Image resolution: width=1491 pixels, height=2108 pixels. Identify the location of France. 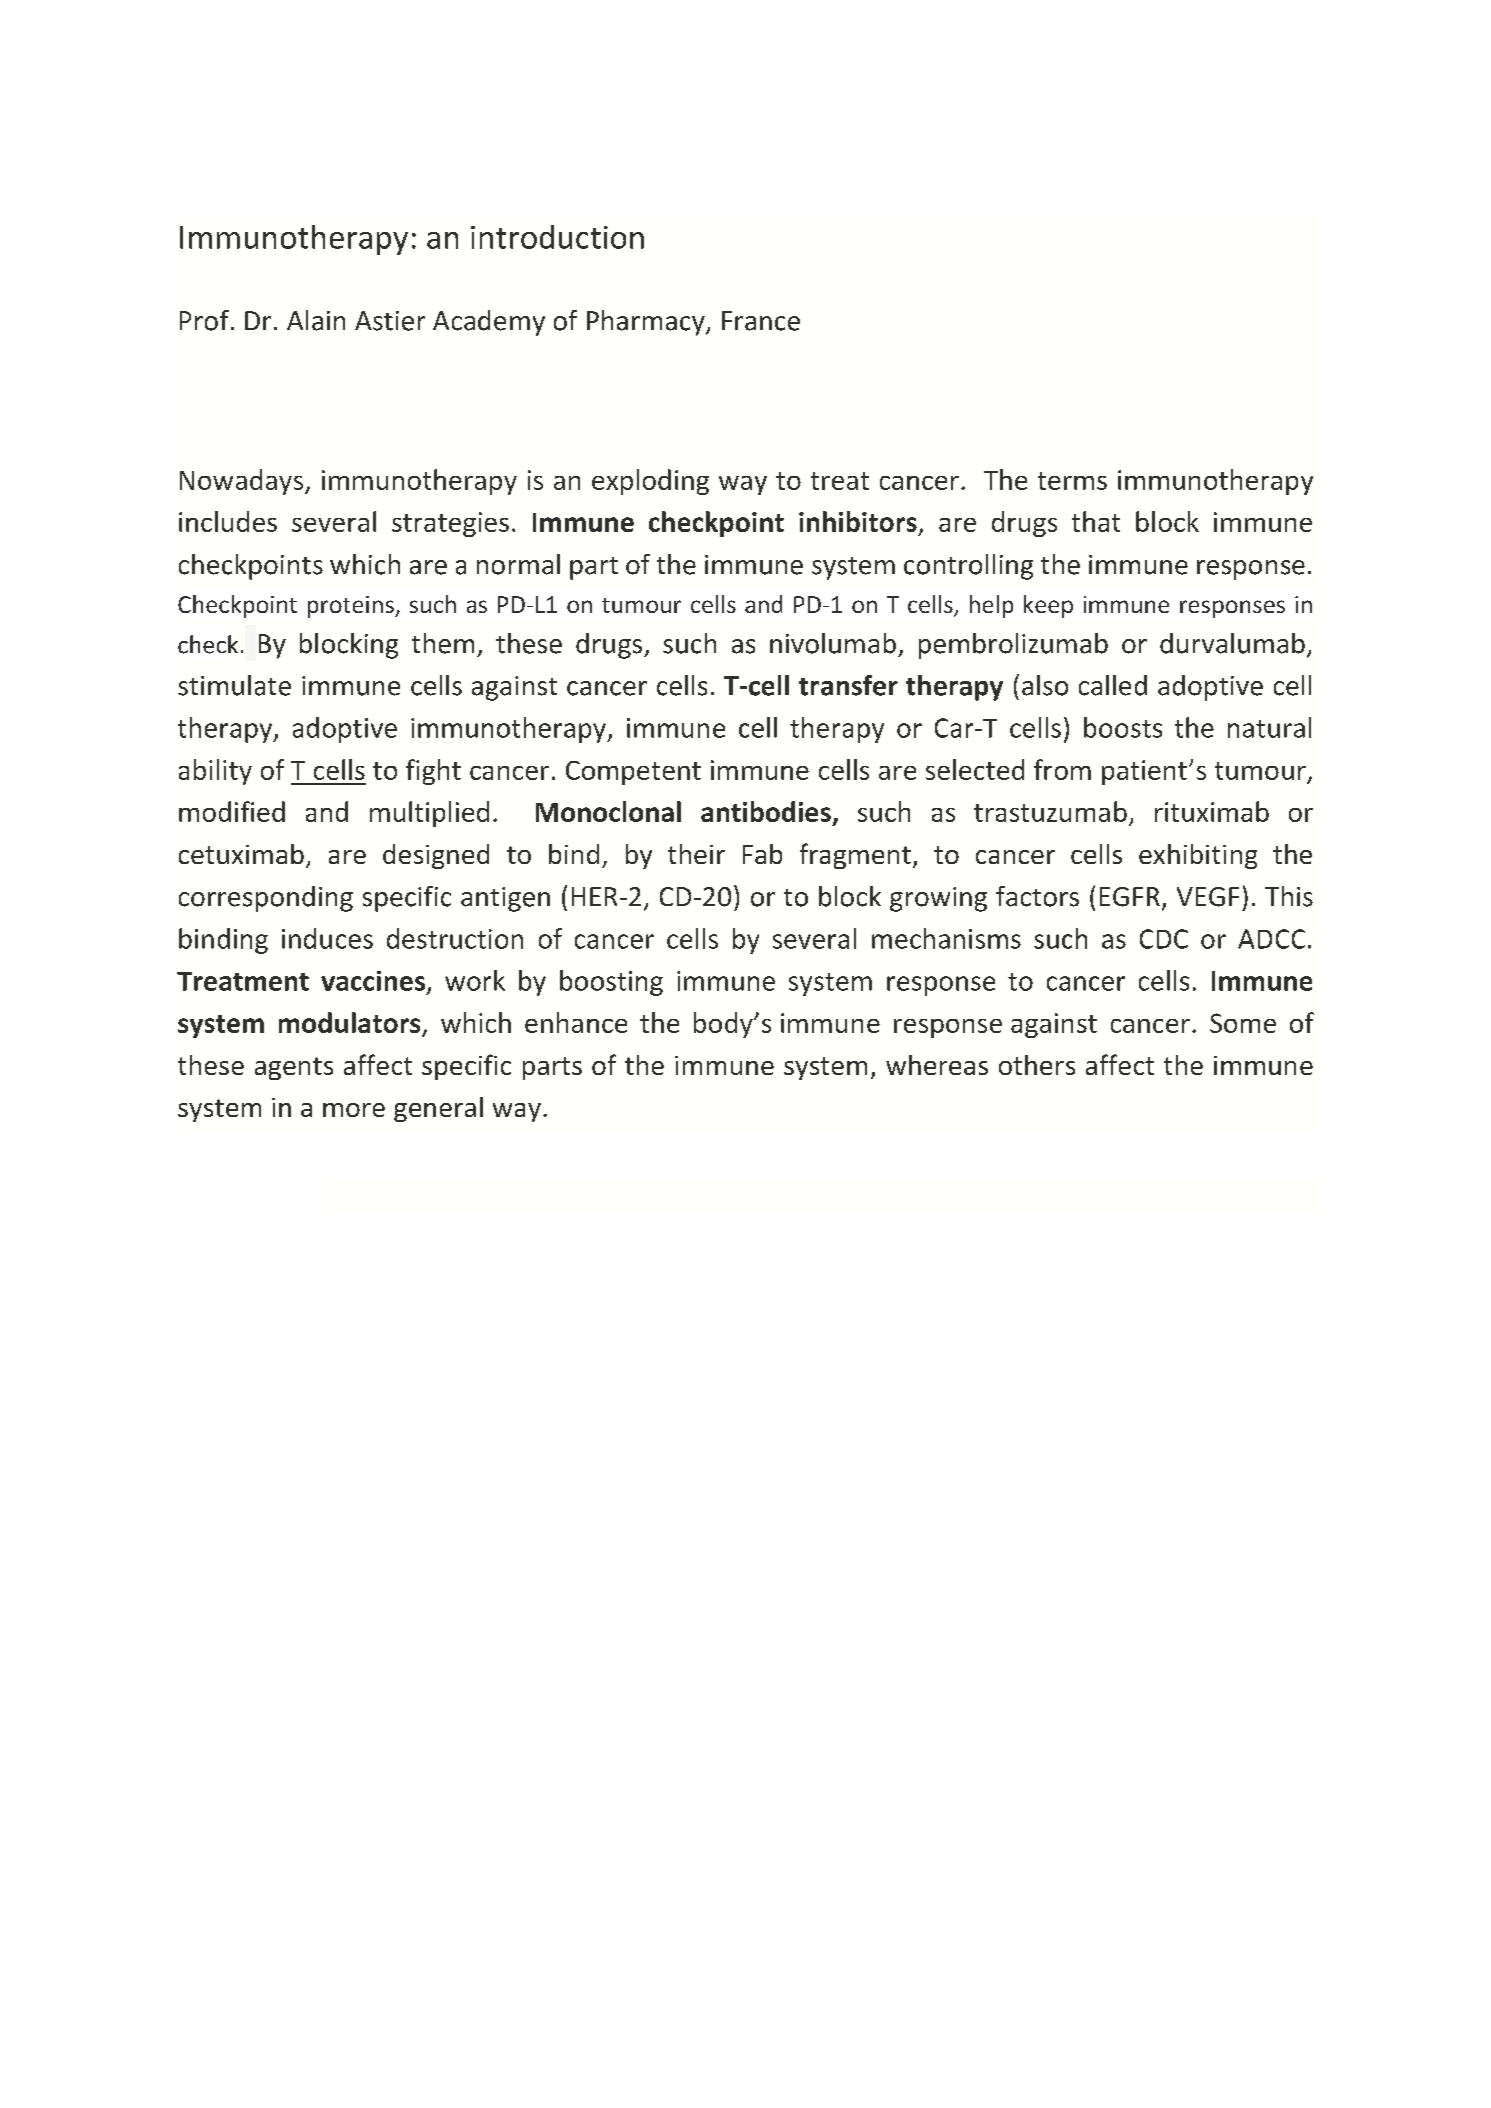
(761, 321).
